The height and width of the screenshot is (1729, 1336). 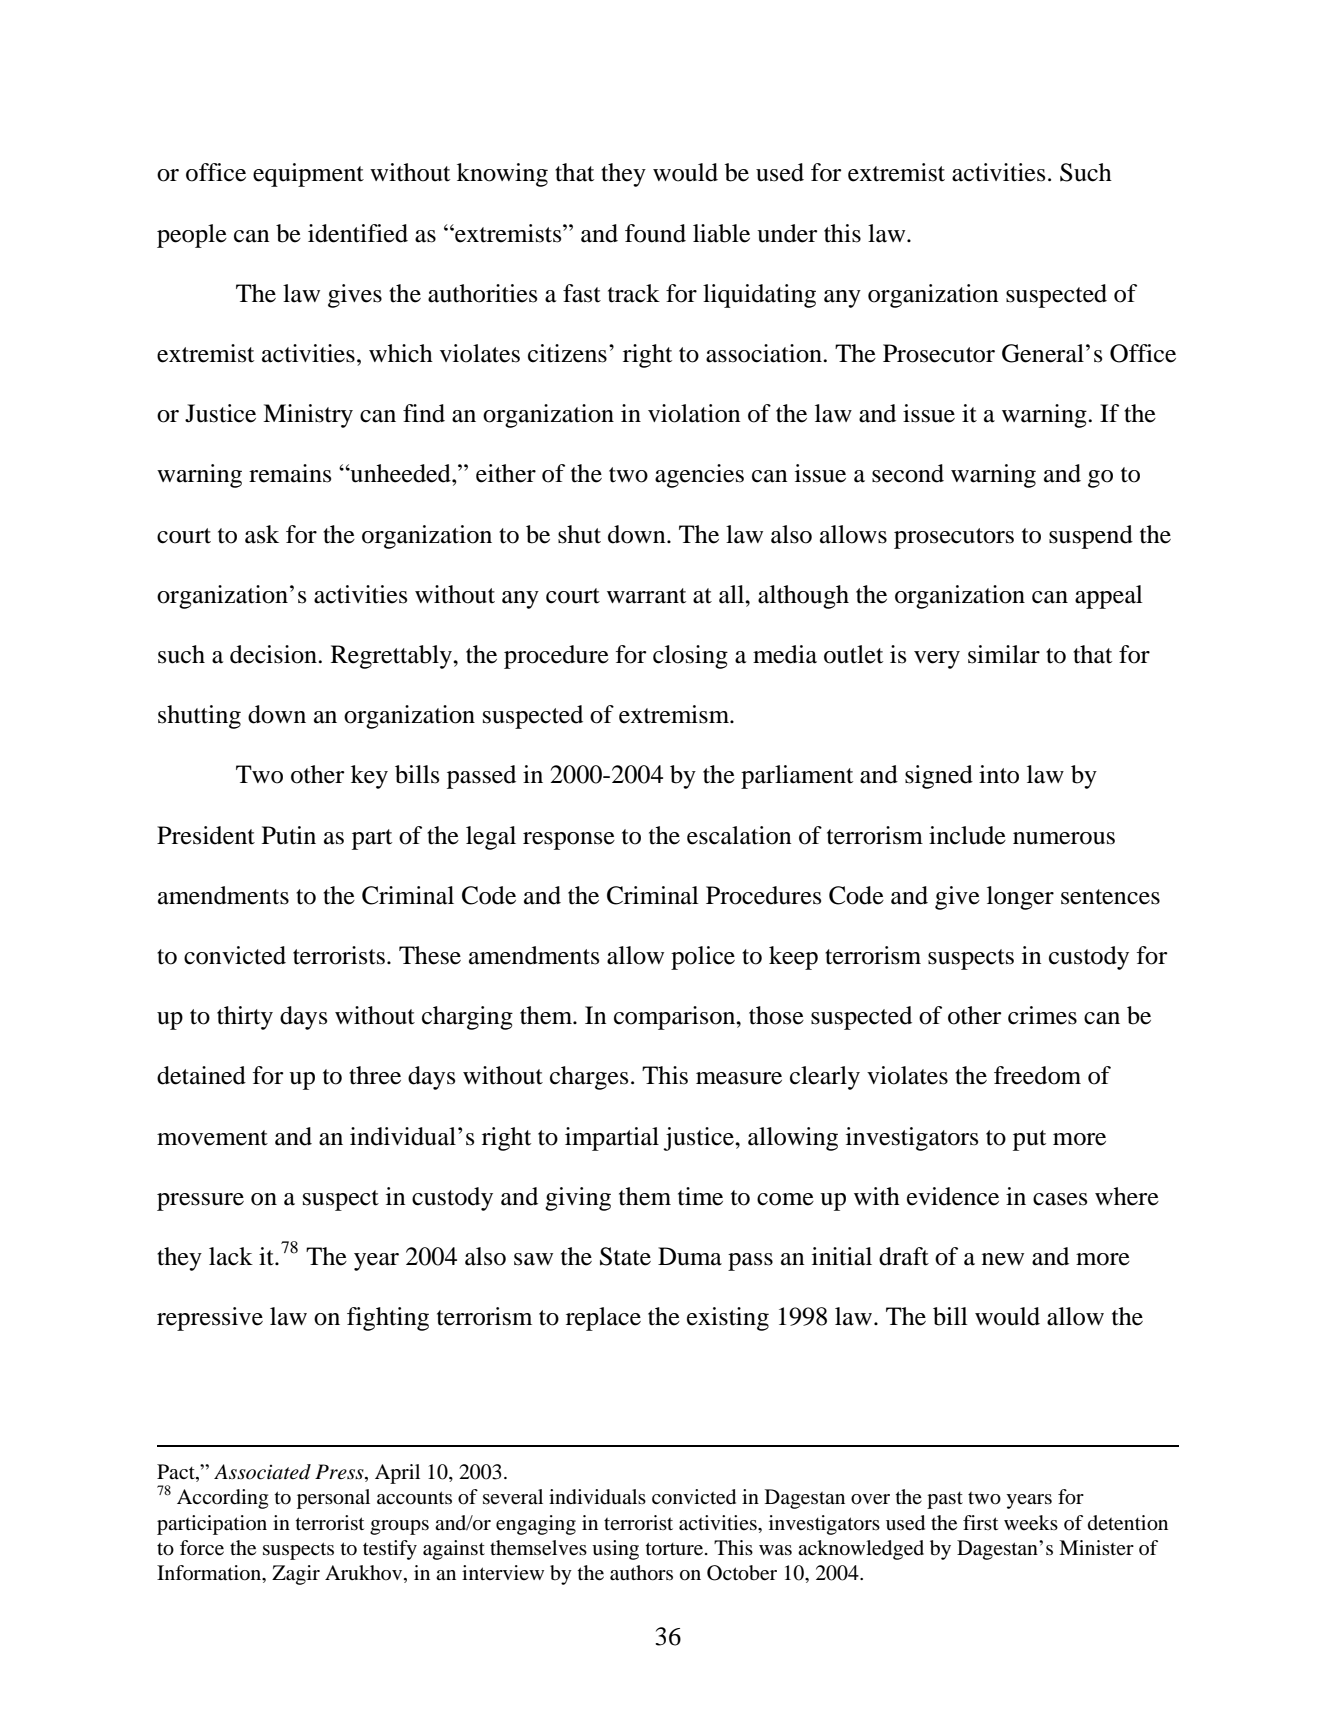 What do you see at coordinates (787, 233) in the screenshot?
I see `under` at bounding box center [787, 233].
